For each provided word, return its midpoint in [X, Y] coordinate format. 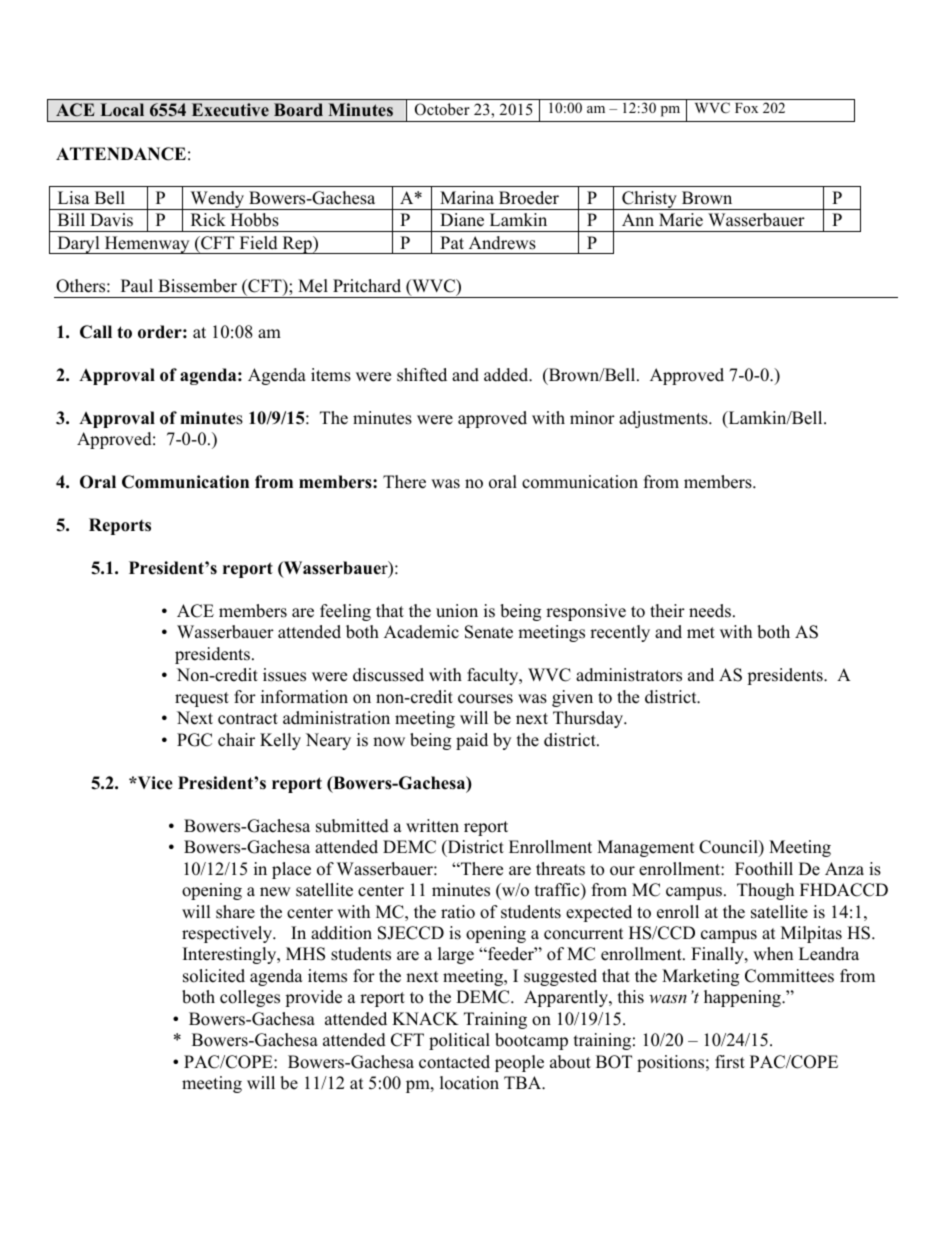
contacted [454, 1062]
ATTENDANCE [121, 154]
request [202, 699]
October [442, 109]
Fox [746, 108]
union [457, 611]
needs [710, 611]
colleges [250, 998]
